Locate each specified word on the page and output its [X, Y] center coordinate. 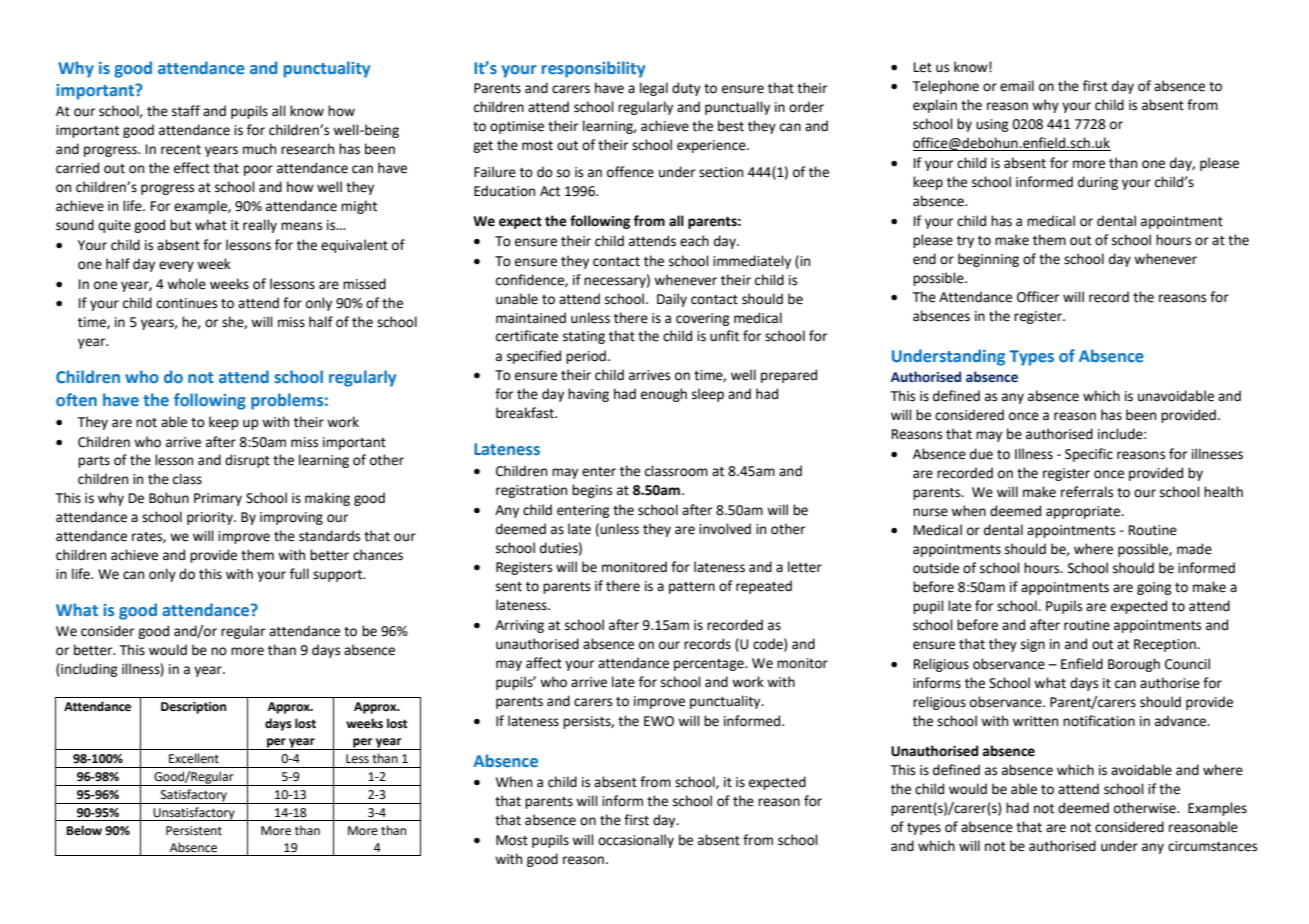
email [1017, 86]
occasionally [636, 841]
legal [654, 89]
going [1154, 588]
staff [186, 111]
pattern [692, 588]
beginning [988, 260]
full [299, 574]
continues [186, 303]
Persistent [194, 831]
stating [584, 337]
